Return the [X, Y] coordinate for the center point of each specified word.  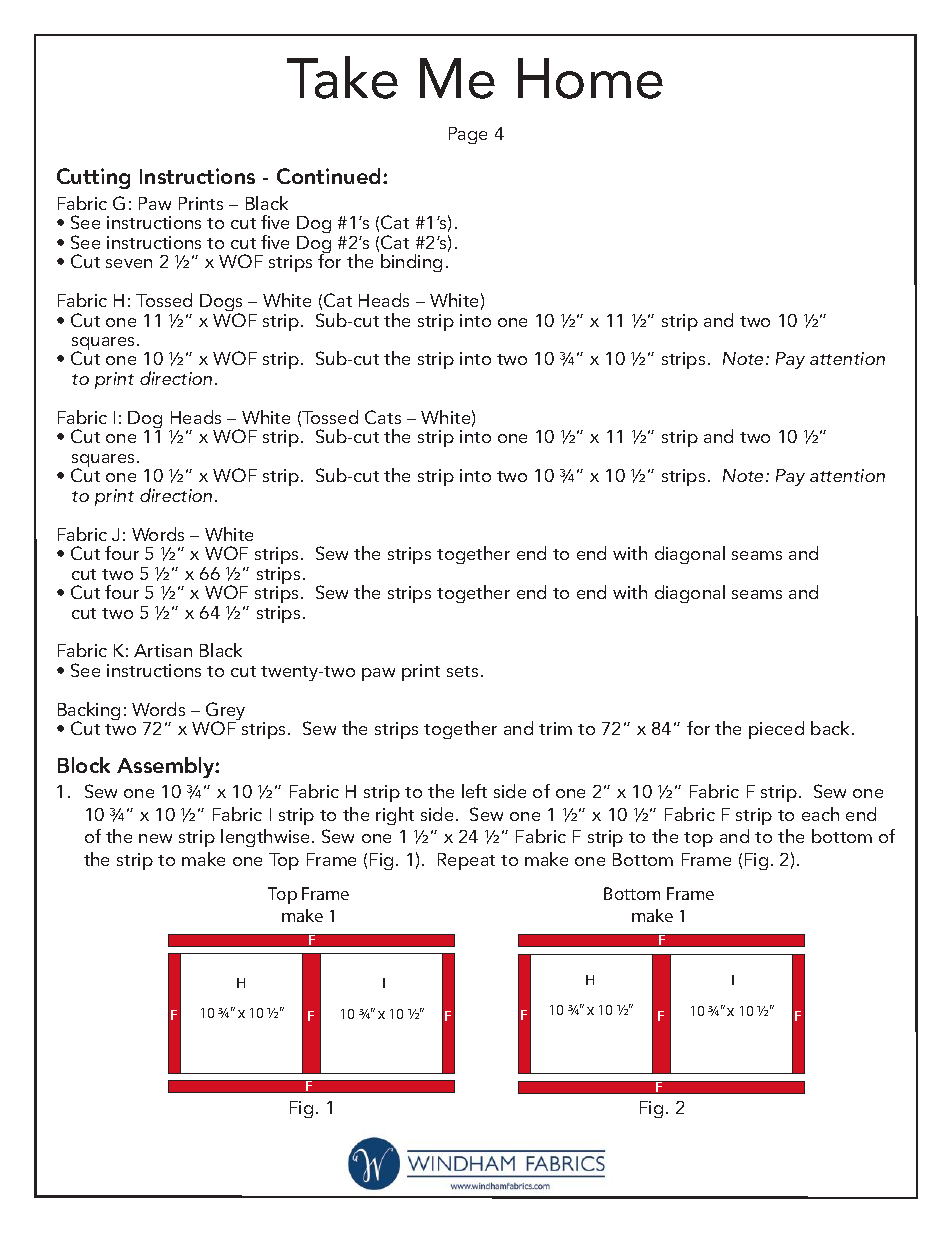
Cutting [93, 178]
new [155, 838]
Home [590, 78]
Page [468, 135]
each [820, 814]
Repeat [466, 861]
